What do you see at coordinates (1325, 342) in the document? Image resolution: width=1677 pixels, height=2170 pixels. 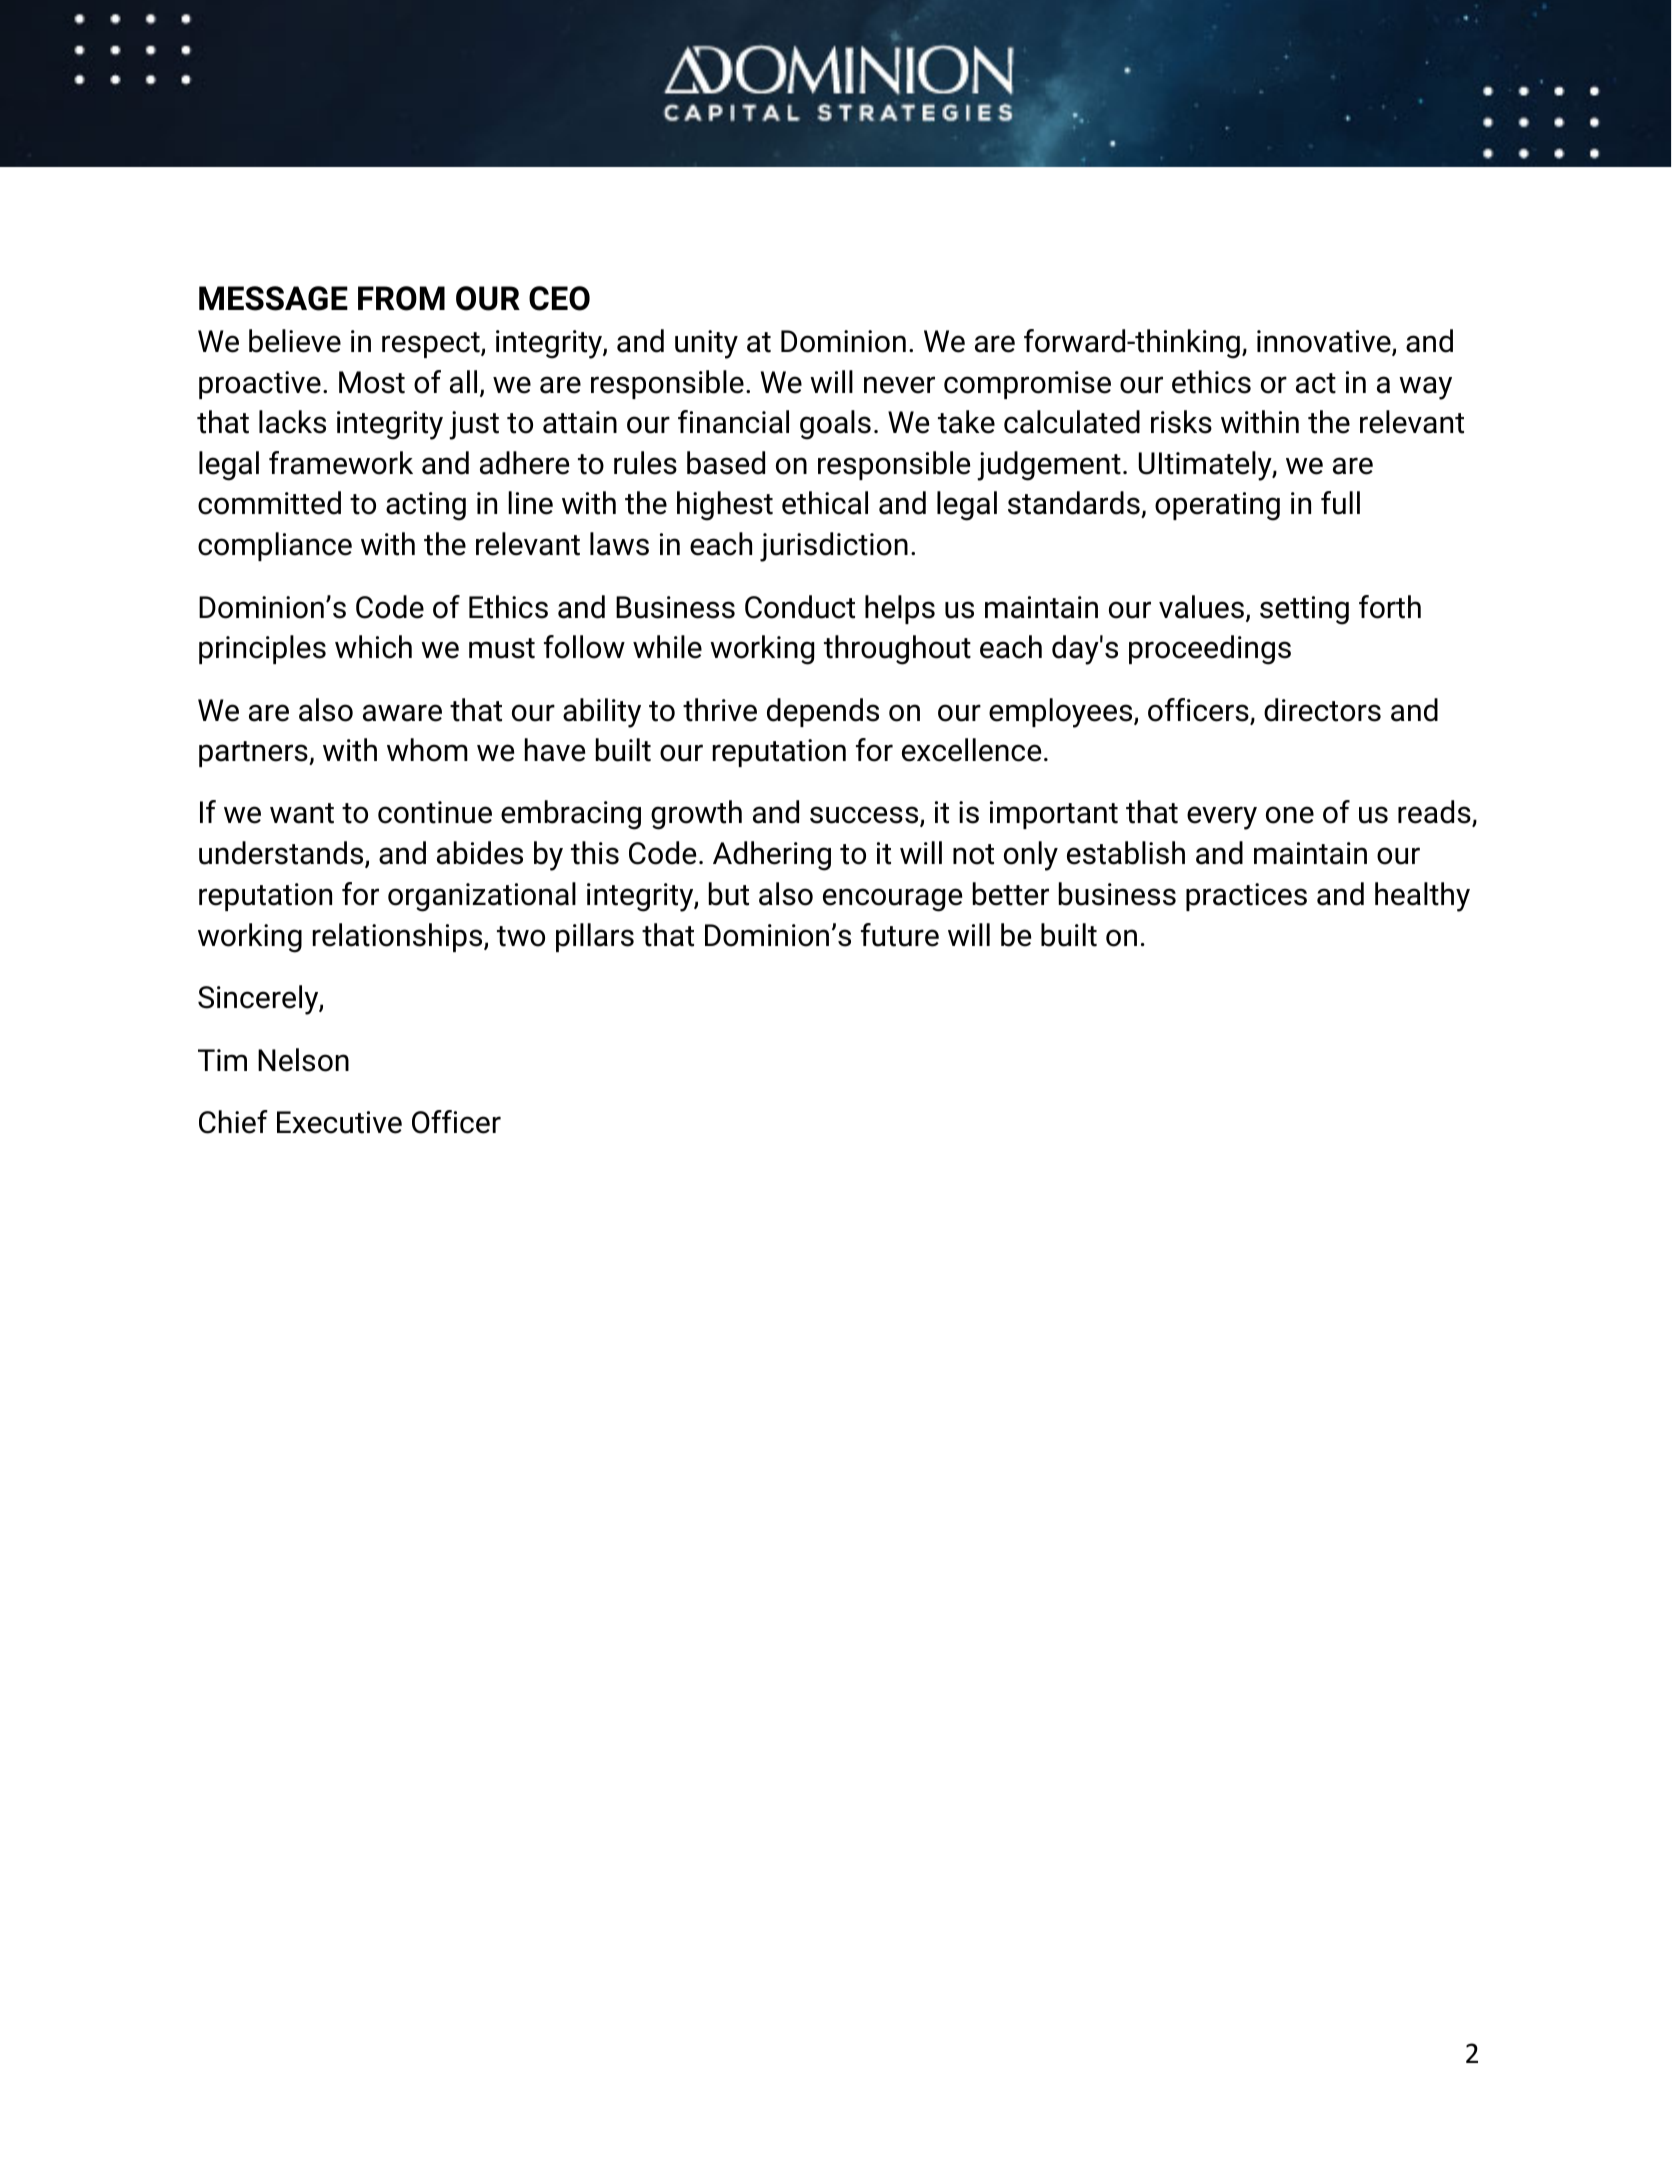 I see `innovative` at bounding box center [1325, 342].
